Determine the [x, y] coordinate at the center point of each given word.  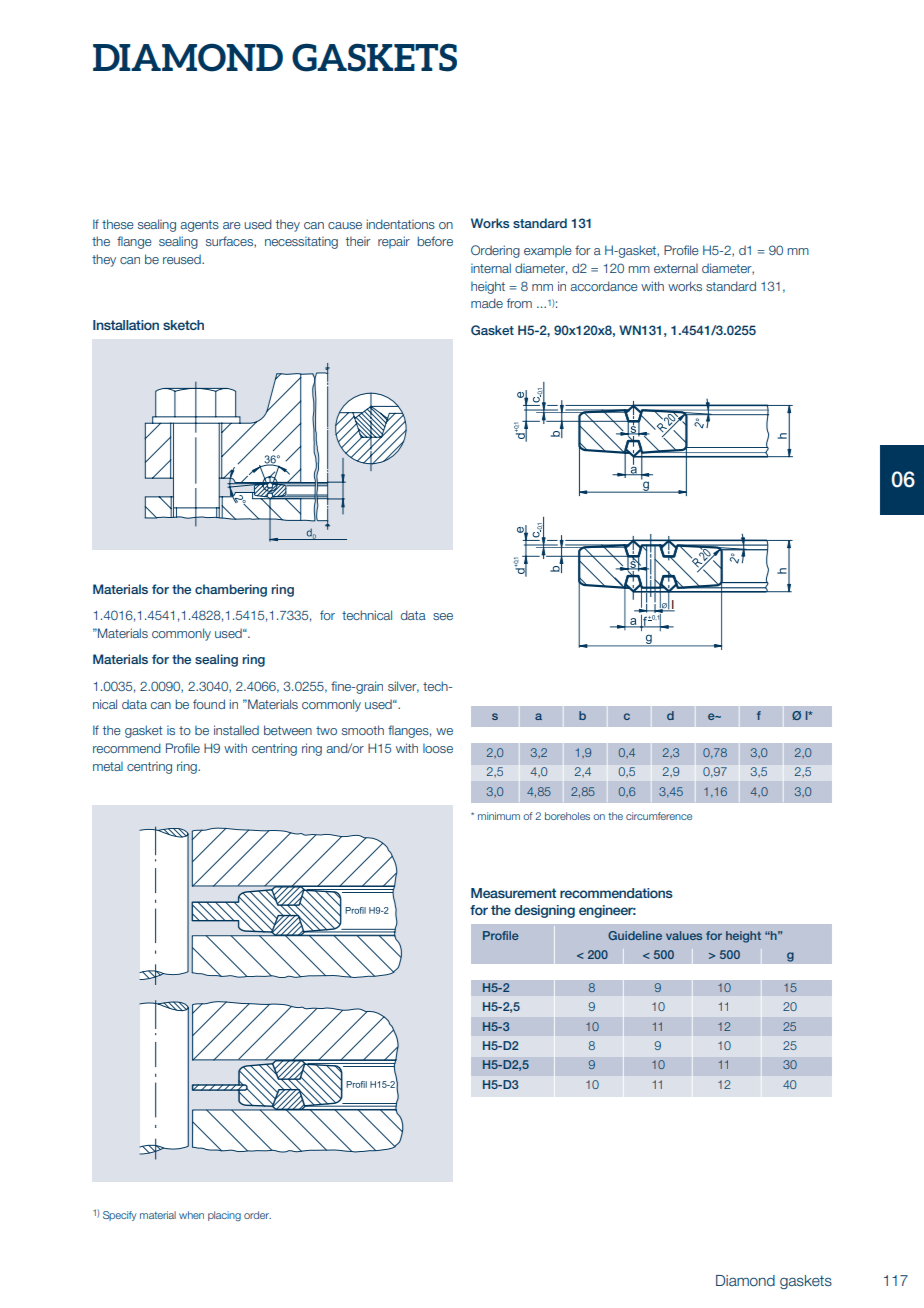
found [209, 704]
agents [200, 226]
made [487, 303]
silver [403, 687]
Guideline [635, 935]
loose [438, 748]
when [191, 1215]
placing [224, 1216]
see [443, 616]
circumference [659, 816]
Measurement [513, 893]
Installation [126, 325]
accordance [604, 286]
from [519, 303]
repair [394, 242]
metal [108, 766]
